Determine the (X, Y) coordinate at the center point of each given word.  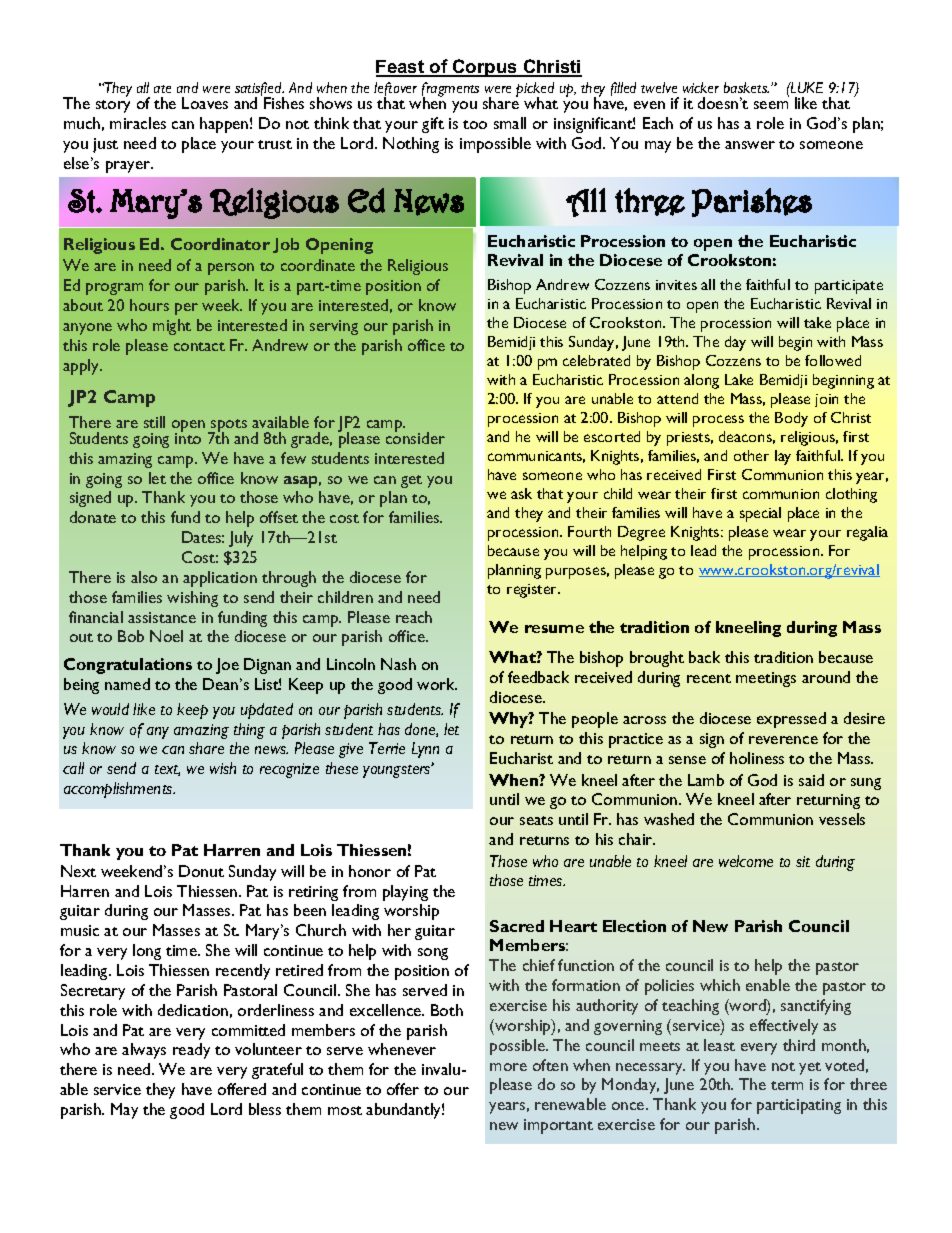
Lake (739, 379)
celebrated (596, 360)
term (787, 1085)
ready (191, 1051)
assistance (162, 617)
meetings (766, 679)
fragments (450, 91)
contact (199, 346)
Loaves (205, 103)
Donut (201, 871)
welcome (746, 861)
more (508, 1067)
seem (771, 105)
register (533, 591)
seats (536, 820)
